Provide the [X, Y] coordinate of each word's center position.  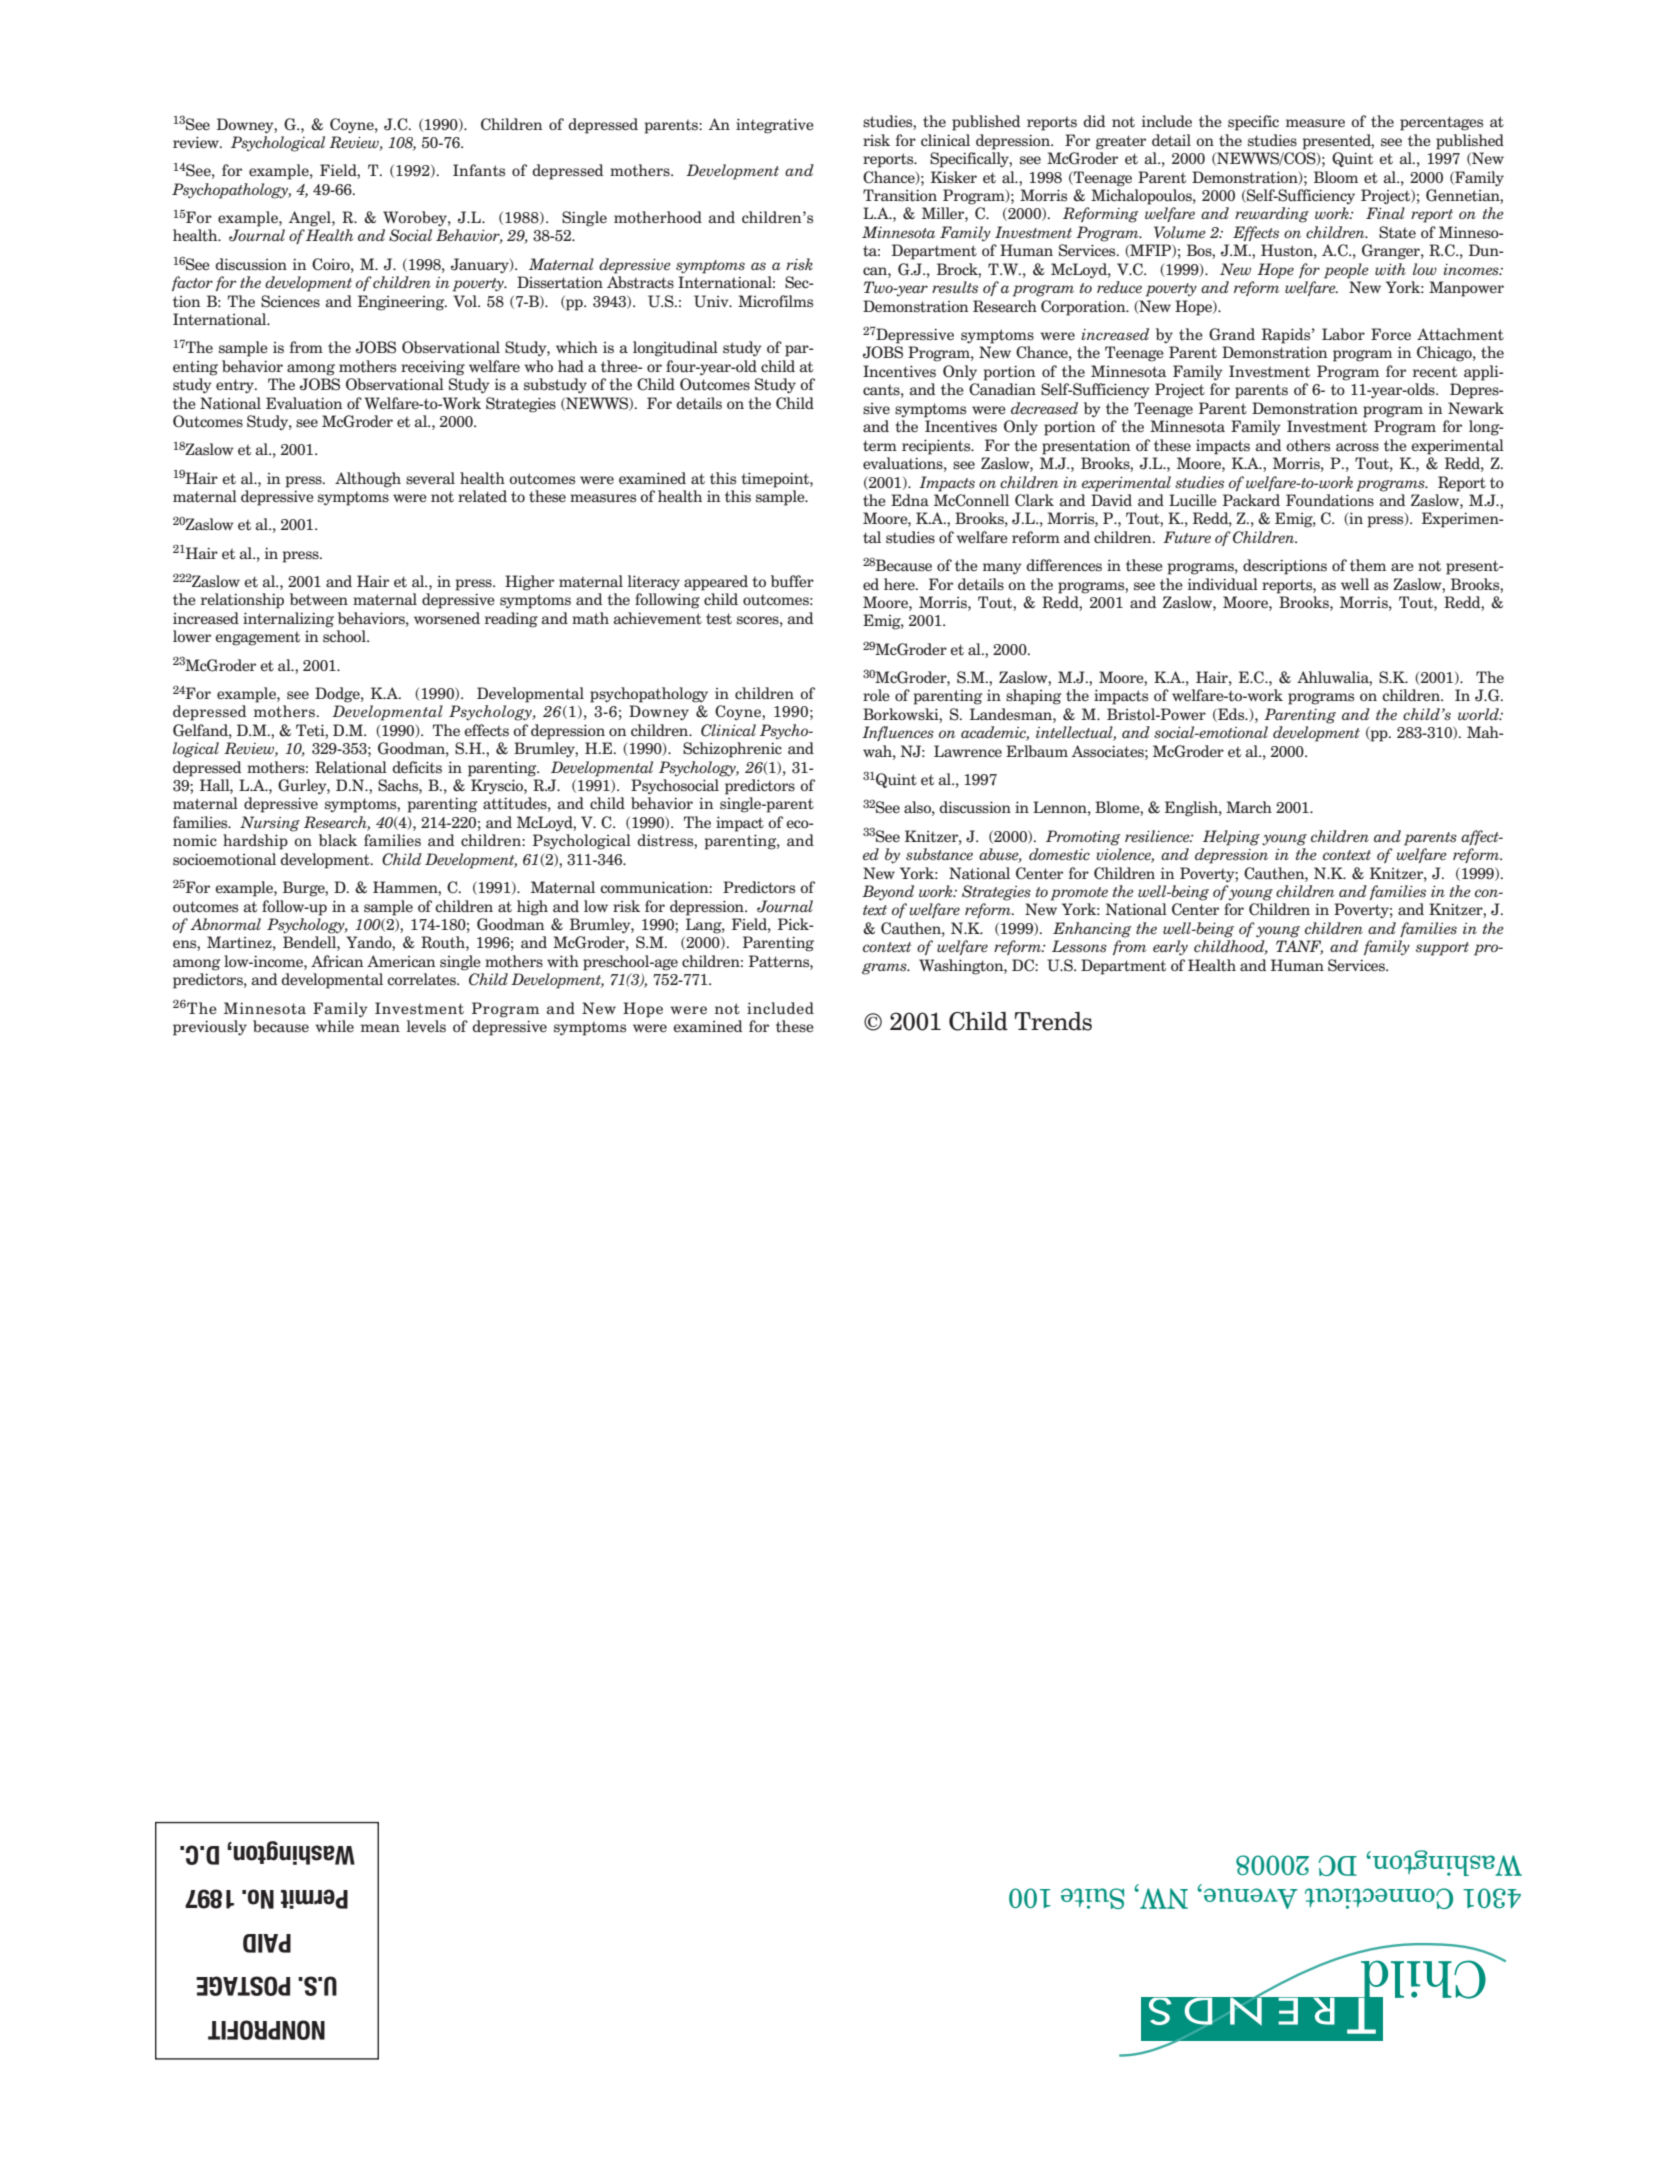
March [1249, 807]
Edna [910, 500]
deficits [417, 767]
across [1357, 447]
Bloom [1336, 177]
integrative [775, 126]
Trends [1053, 1021]
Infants [479, 170]
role [876, 695]
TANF [1299, 947]
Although [368, 480]
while [334, 1026]
